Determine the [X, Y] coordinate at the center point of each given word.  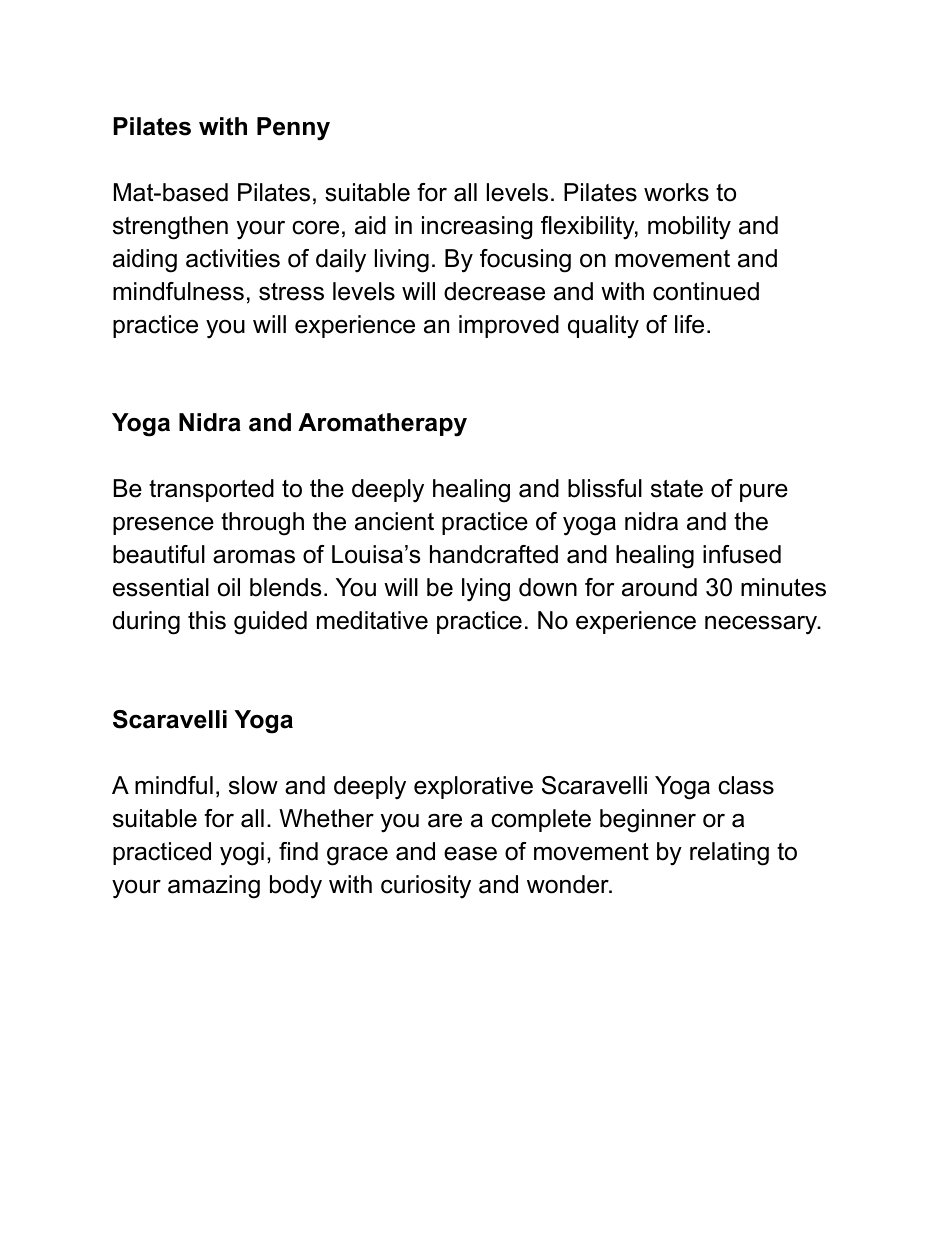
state [677, 489]
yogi [242, 854]
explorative [473, 787]
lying [486, 590]
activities [233, 258]
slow [253, 785]
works [676, 192]
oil [229, 587]
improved [509, 326]
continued [706, 291]
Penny [293, 129]
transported [211, 490]
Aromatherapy [382, 425]
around [659, 587]
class [746, 785]
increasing [477, 228]
